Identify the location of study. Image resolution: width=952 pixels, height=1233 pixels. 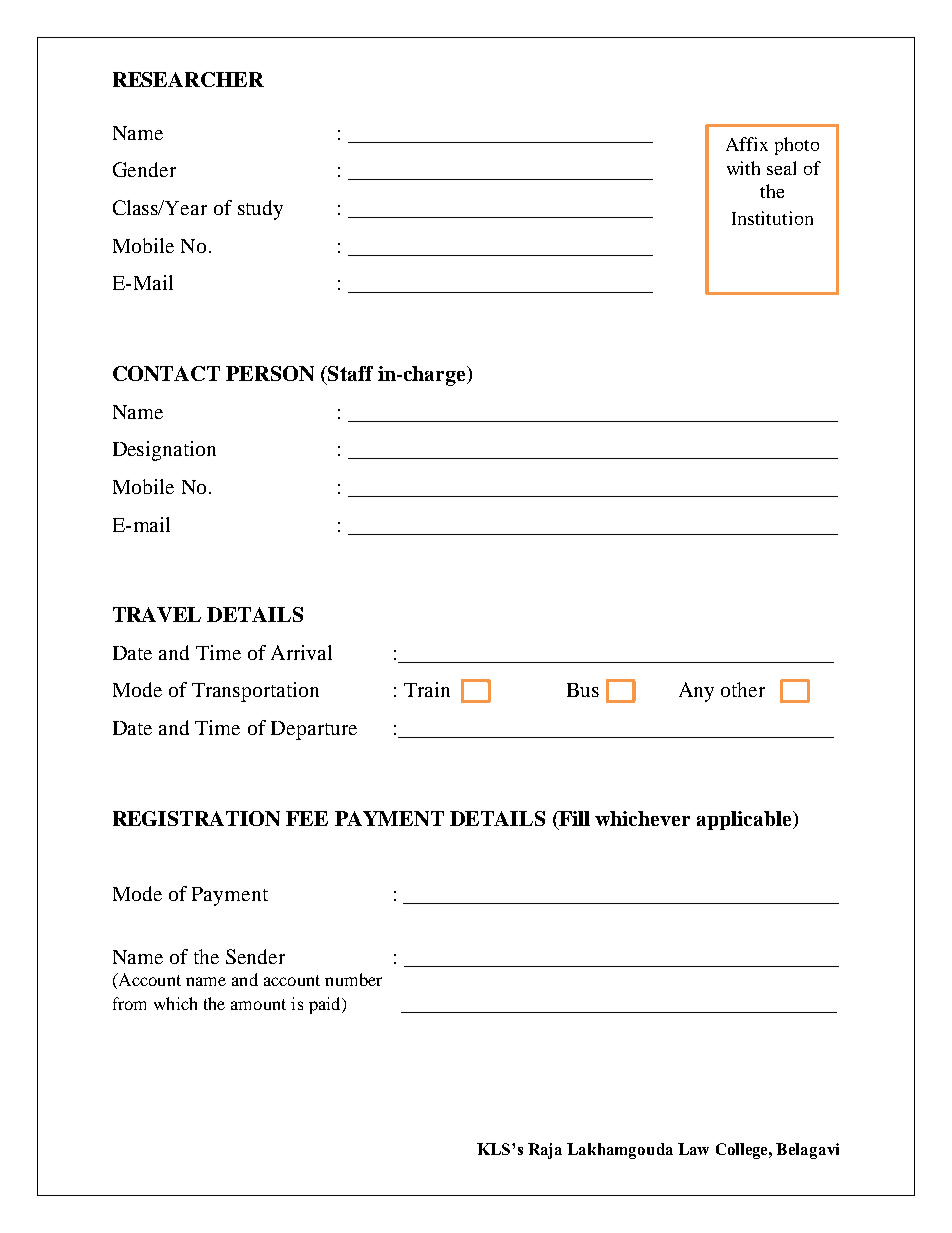
(260, 210).
